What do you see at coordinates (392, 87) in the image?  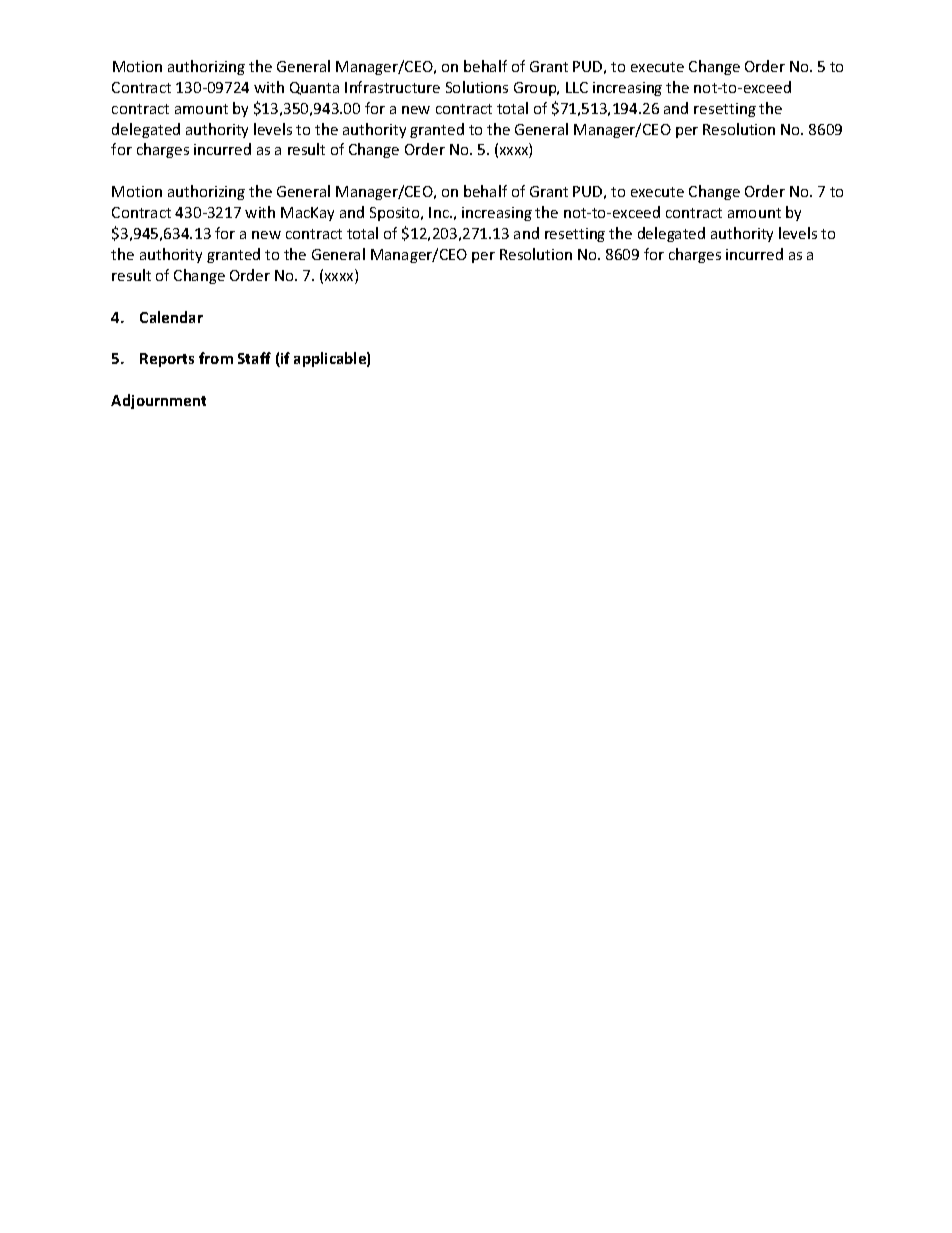 I see `Infrastructure` at bounding box center [392, 87].
